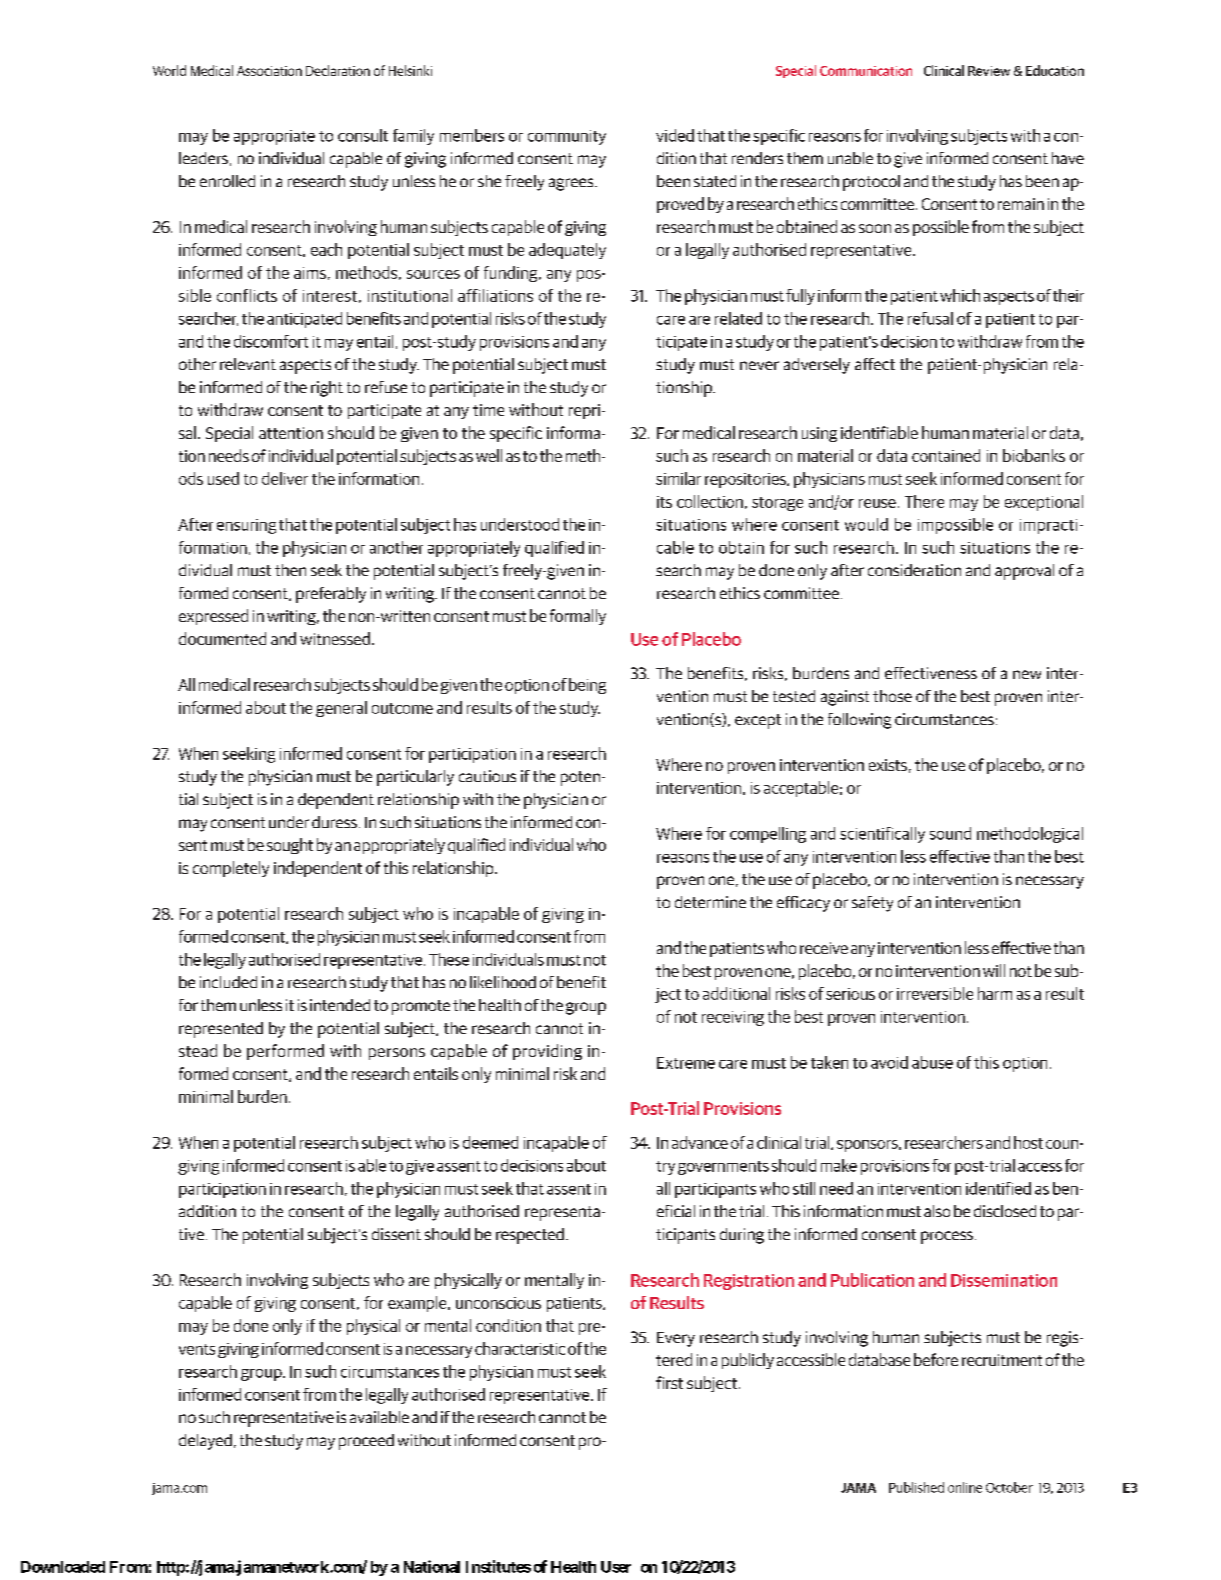 The width and height of the page is (1221, 1580). I want to click on also, so click(937, 1211).
